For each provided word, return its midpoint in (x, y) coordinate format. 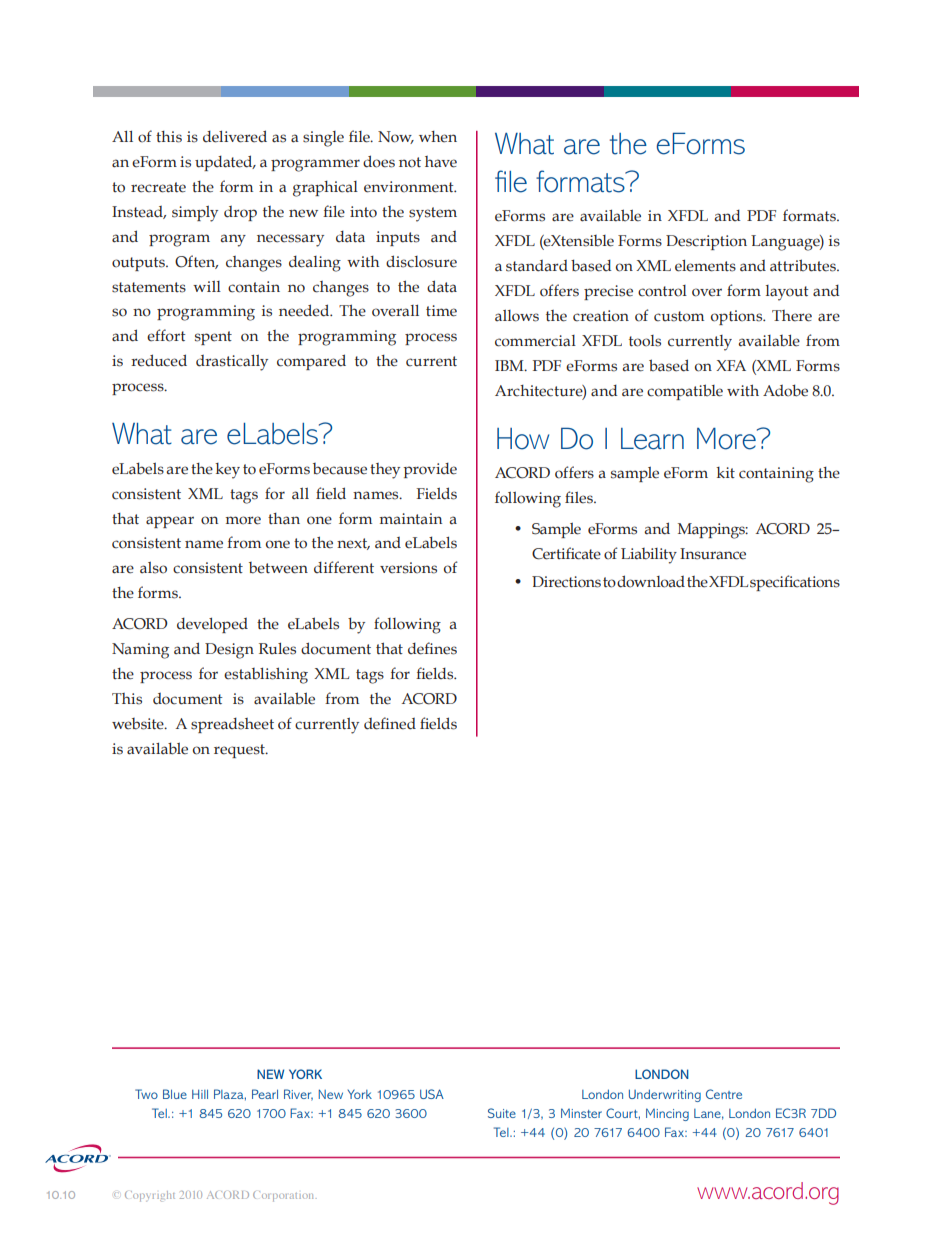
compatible (685, 392)
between (278, 568)
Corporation (285, 1196)
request (240, 751)
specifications (795, 583)
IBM (510, 365)
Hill (200, 1094)
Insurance (713, 554)
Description (706, 242)
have (441, 162)
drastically (232, 362)
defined (390, 723)
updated (225, 163)
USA (432, 1094)
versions (408, 568)
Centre (724, 1094)
